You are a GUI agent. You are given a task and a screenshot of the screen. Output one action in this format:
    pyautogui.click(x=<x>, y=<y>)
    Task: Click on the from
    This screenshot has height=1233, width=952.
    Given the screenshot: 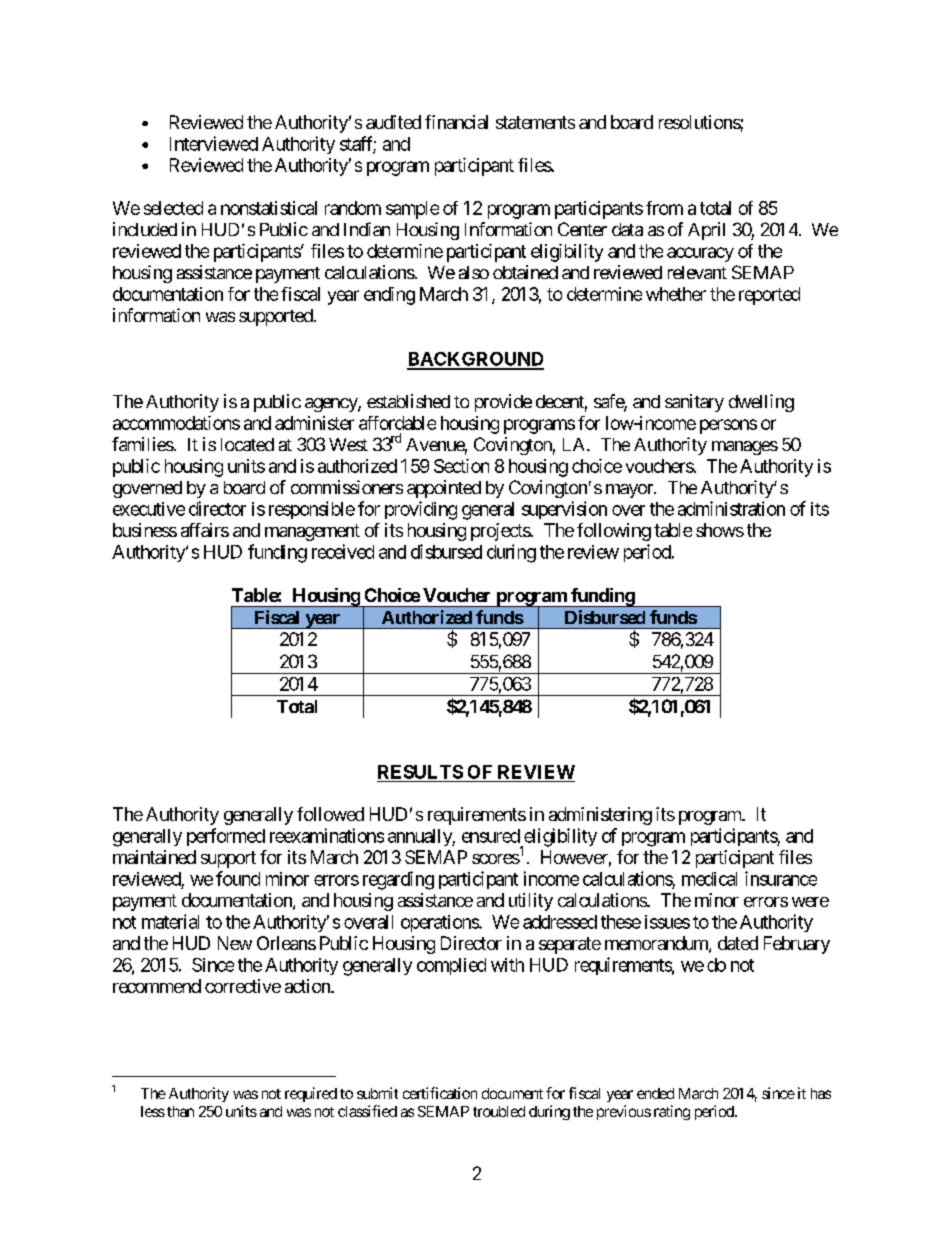 What is the action you would take?
    pyautogui.click(x=664, y=208)
